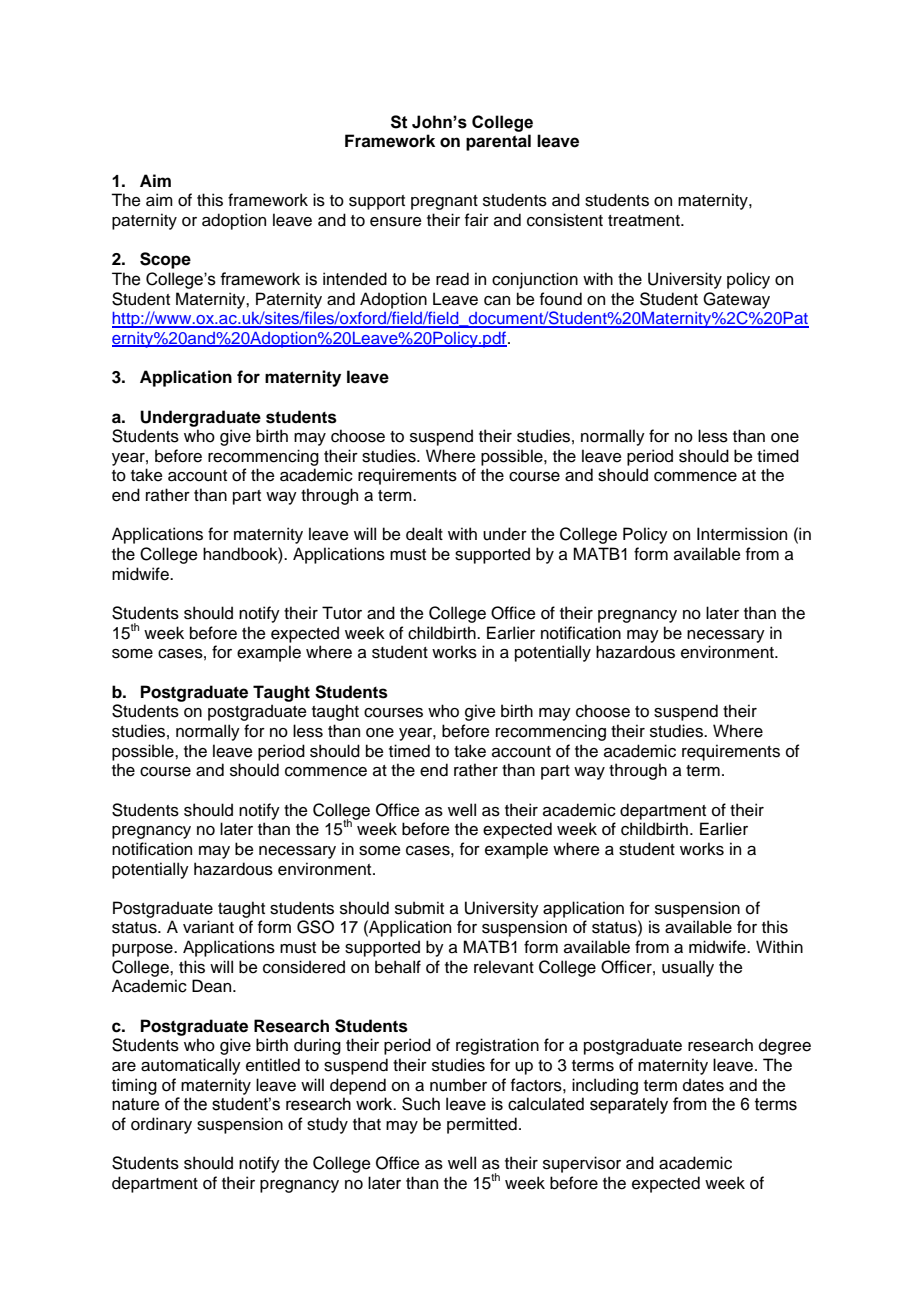 This page has width=924, height=1308. I want to click on Tutor, so click(342, 613).
